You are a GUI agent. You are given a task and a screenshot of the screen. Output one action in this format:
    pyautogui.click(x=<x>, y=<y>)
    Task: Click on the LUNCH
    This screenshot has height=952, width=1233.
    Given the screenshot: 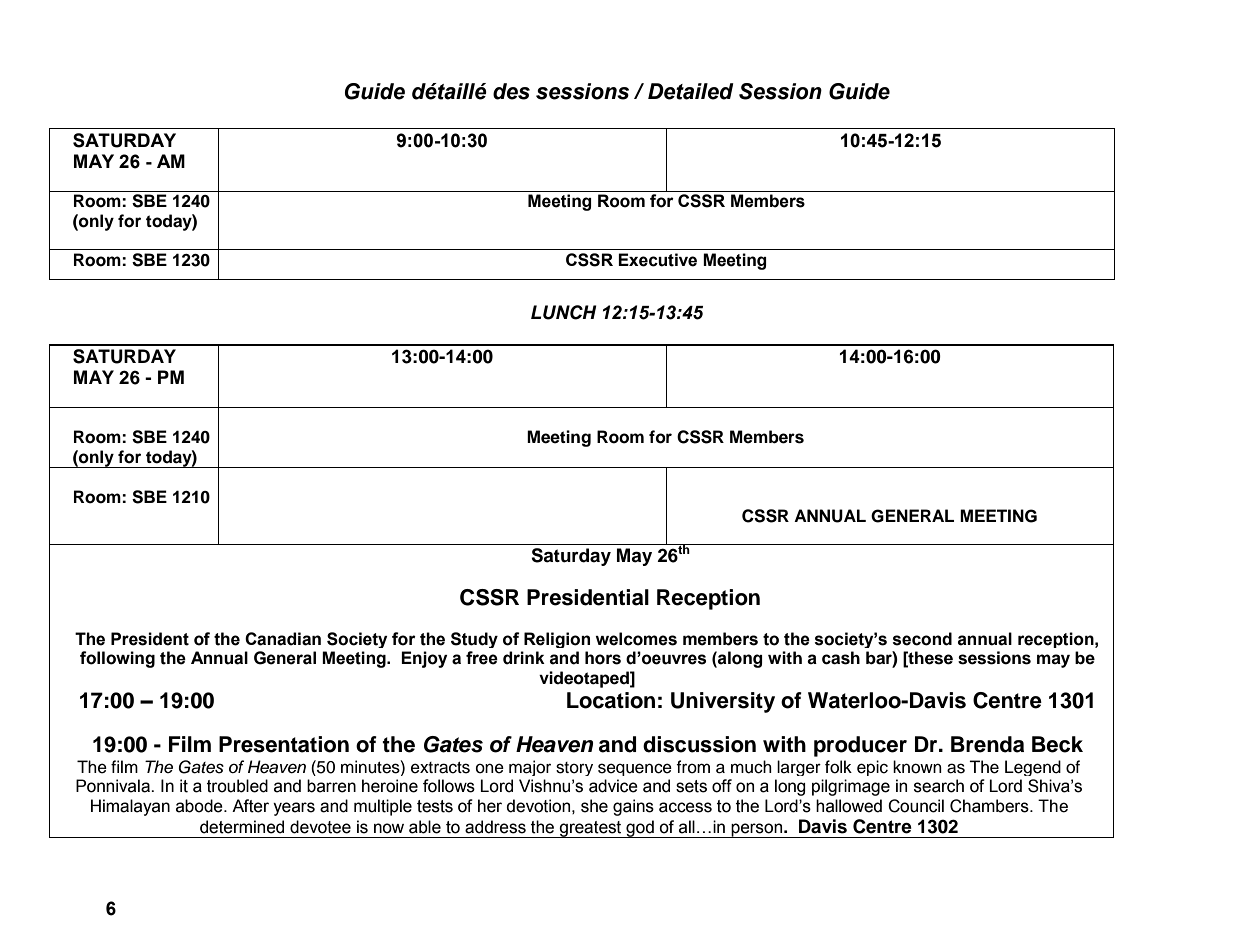 What is the action you would take?
    pyautogui.click(x=564, y=312)
